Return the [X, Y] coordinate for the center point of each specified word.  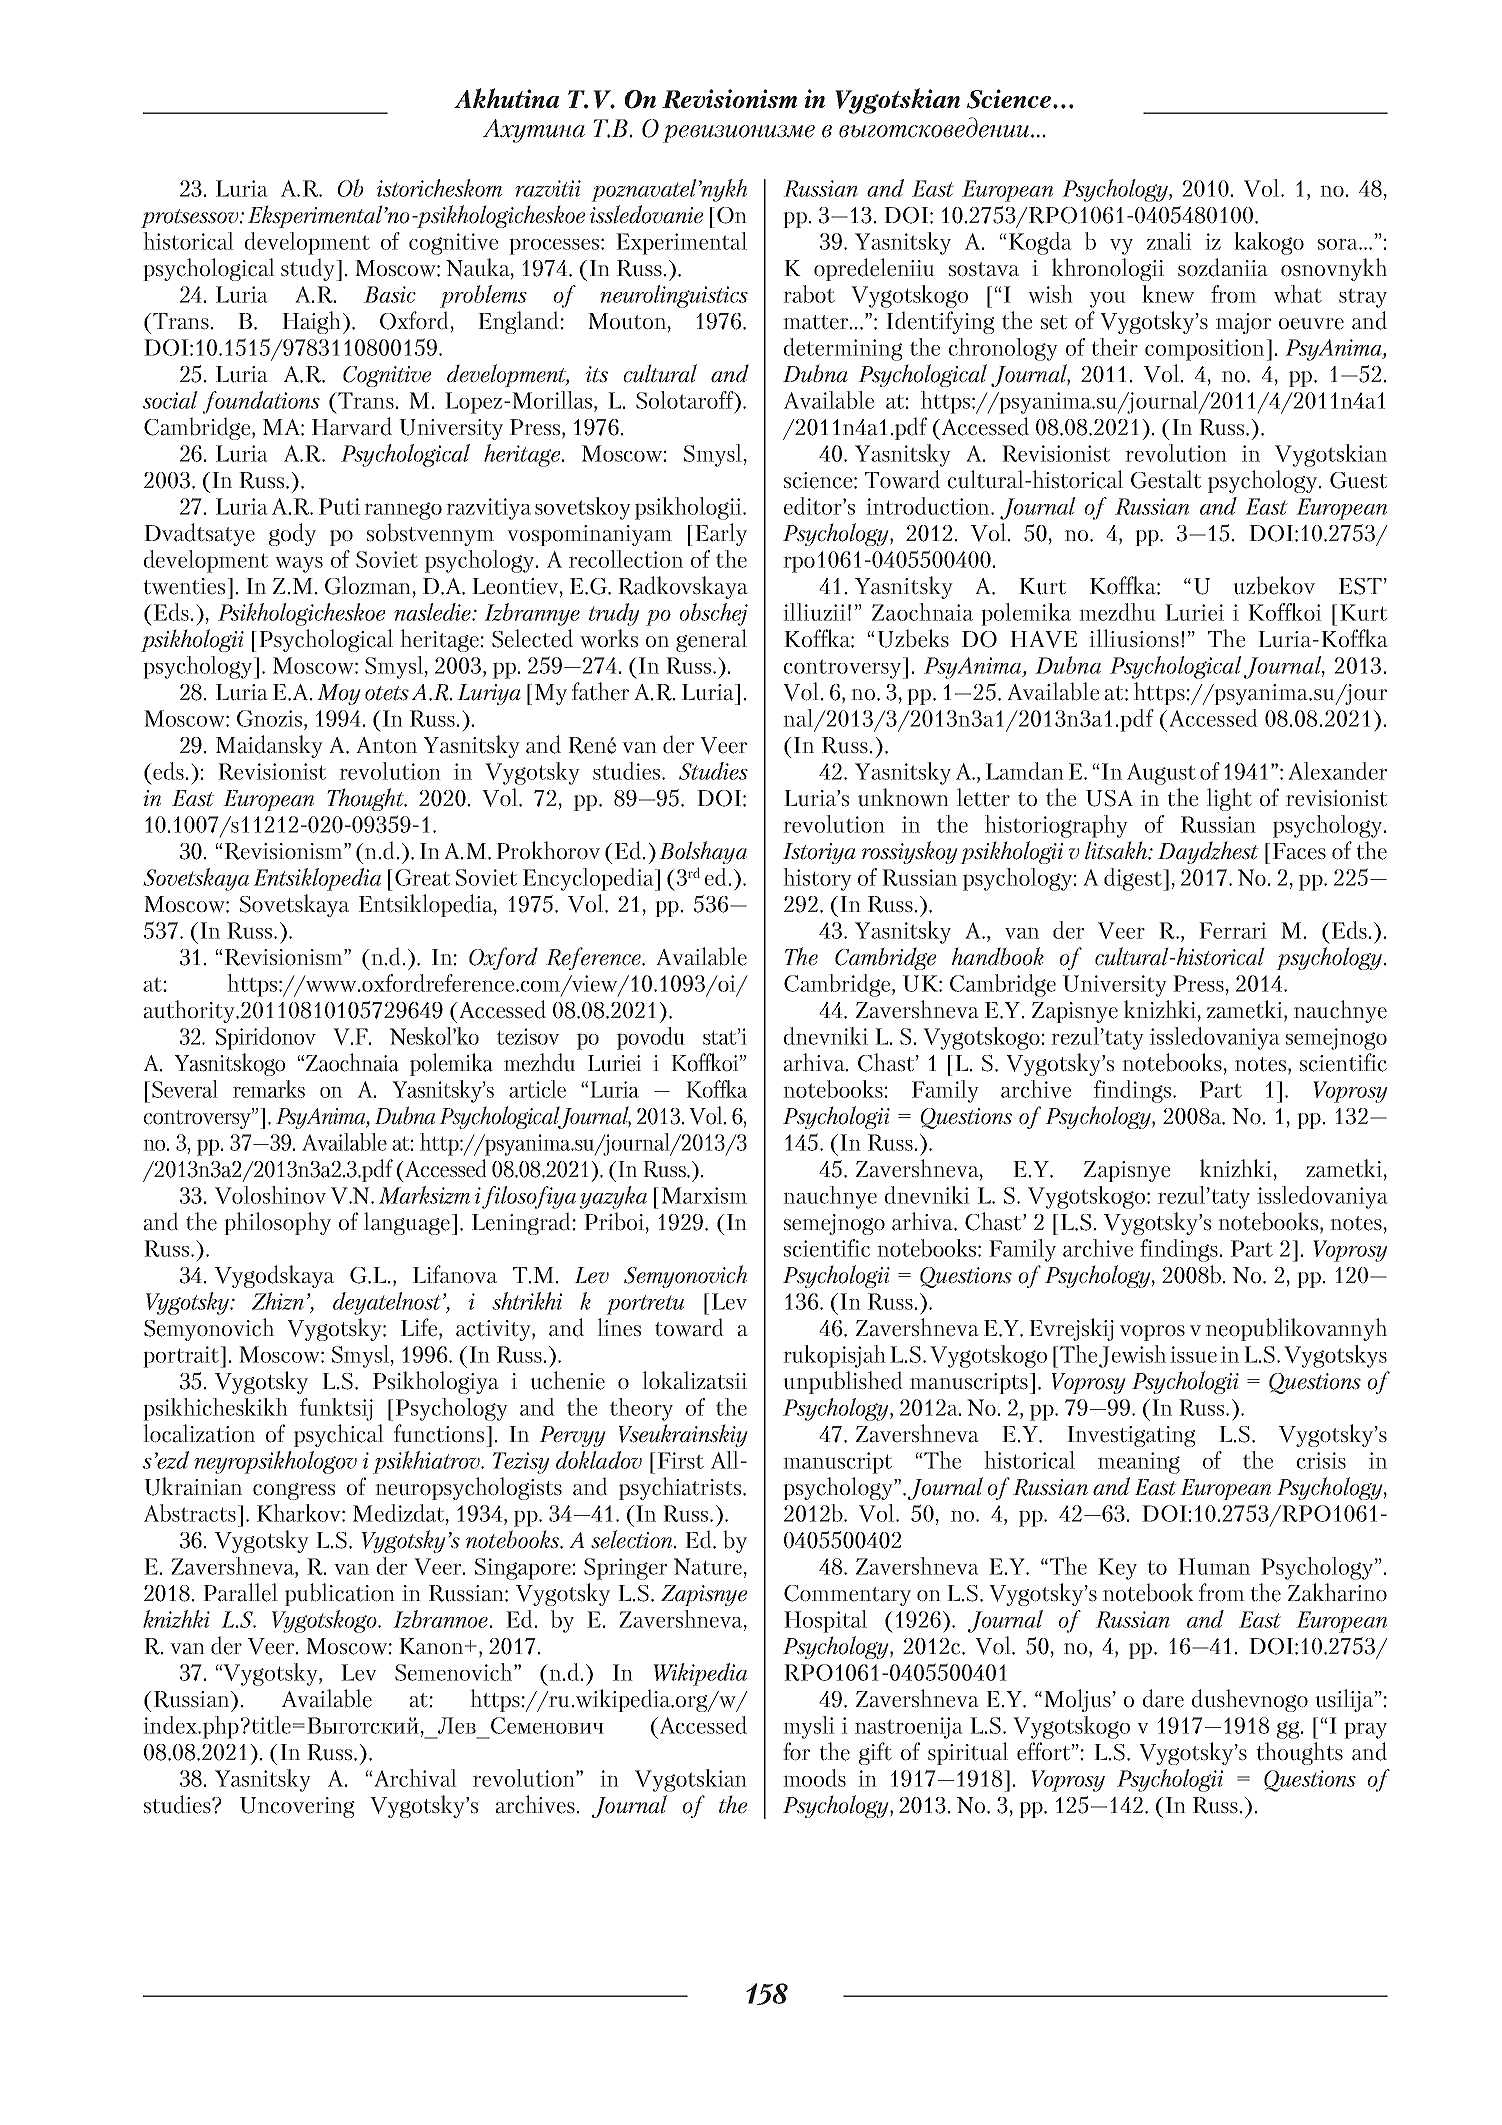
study [309, 269]
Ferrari [1233, 930]
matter [817, 322]
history [817, 879]
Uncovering [297, 1807]
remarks [269, 1089]
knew [1168, 294]
